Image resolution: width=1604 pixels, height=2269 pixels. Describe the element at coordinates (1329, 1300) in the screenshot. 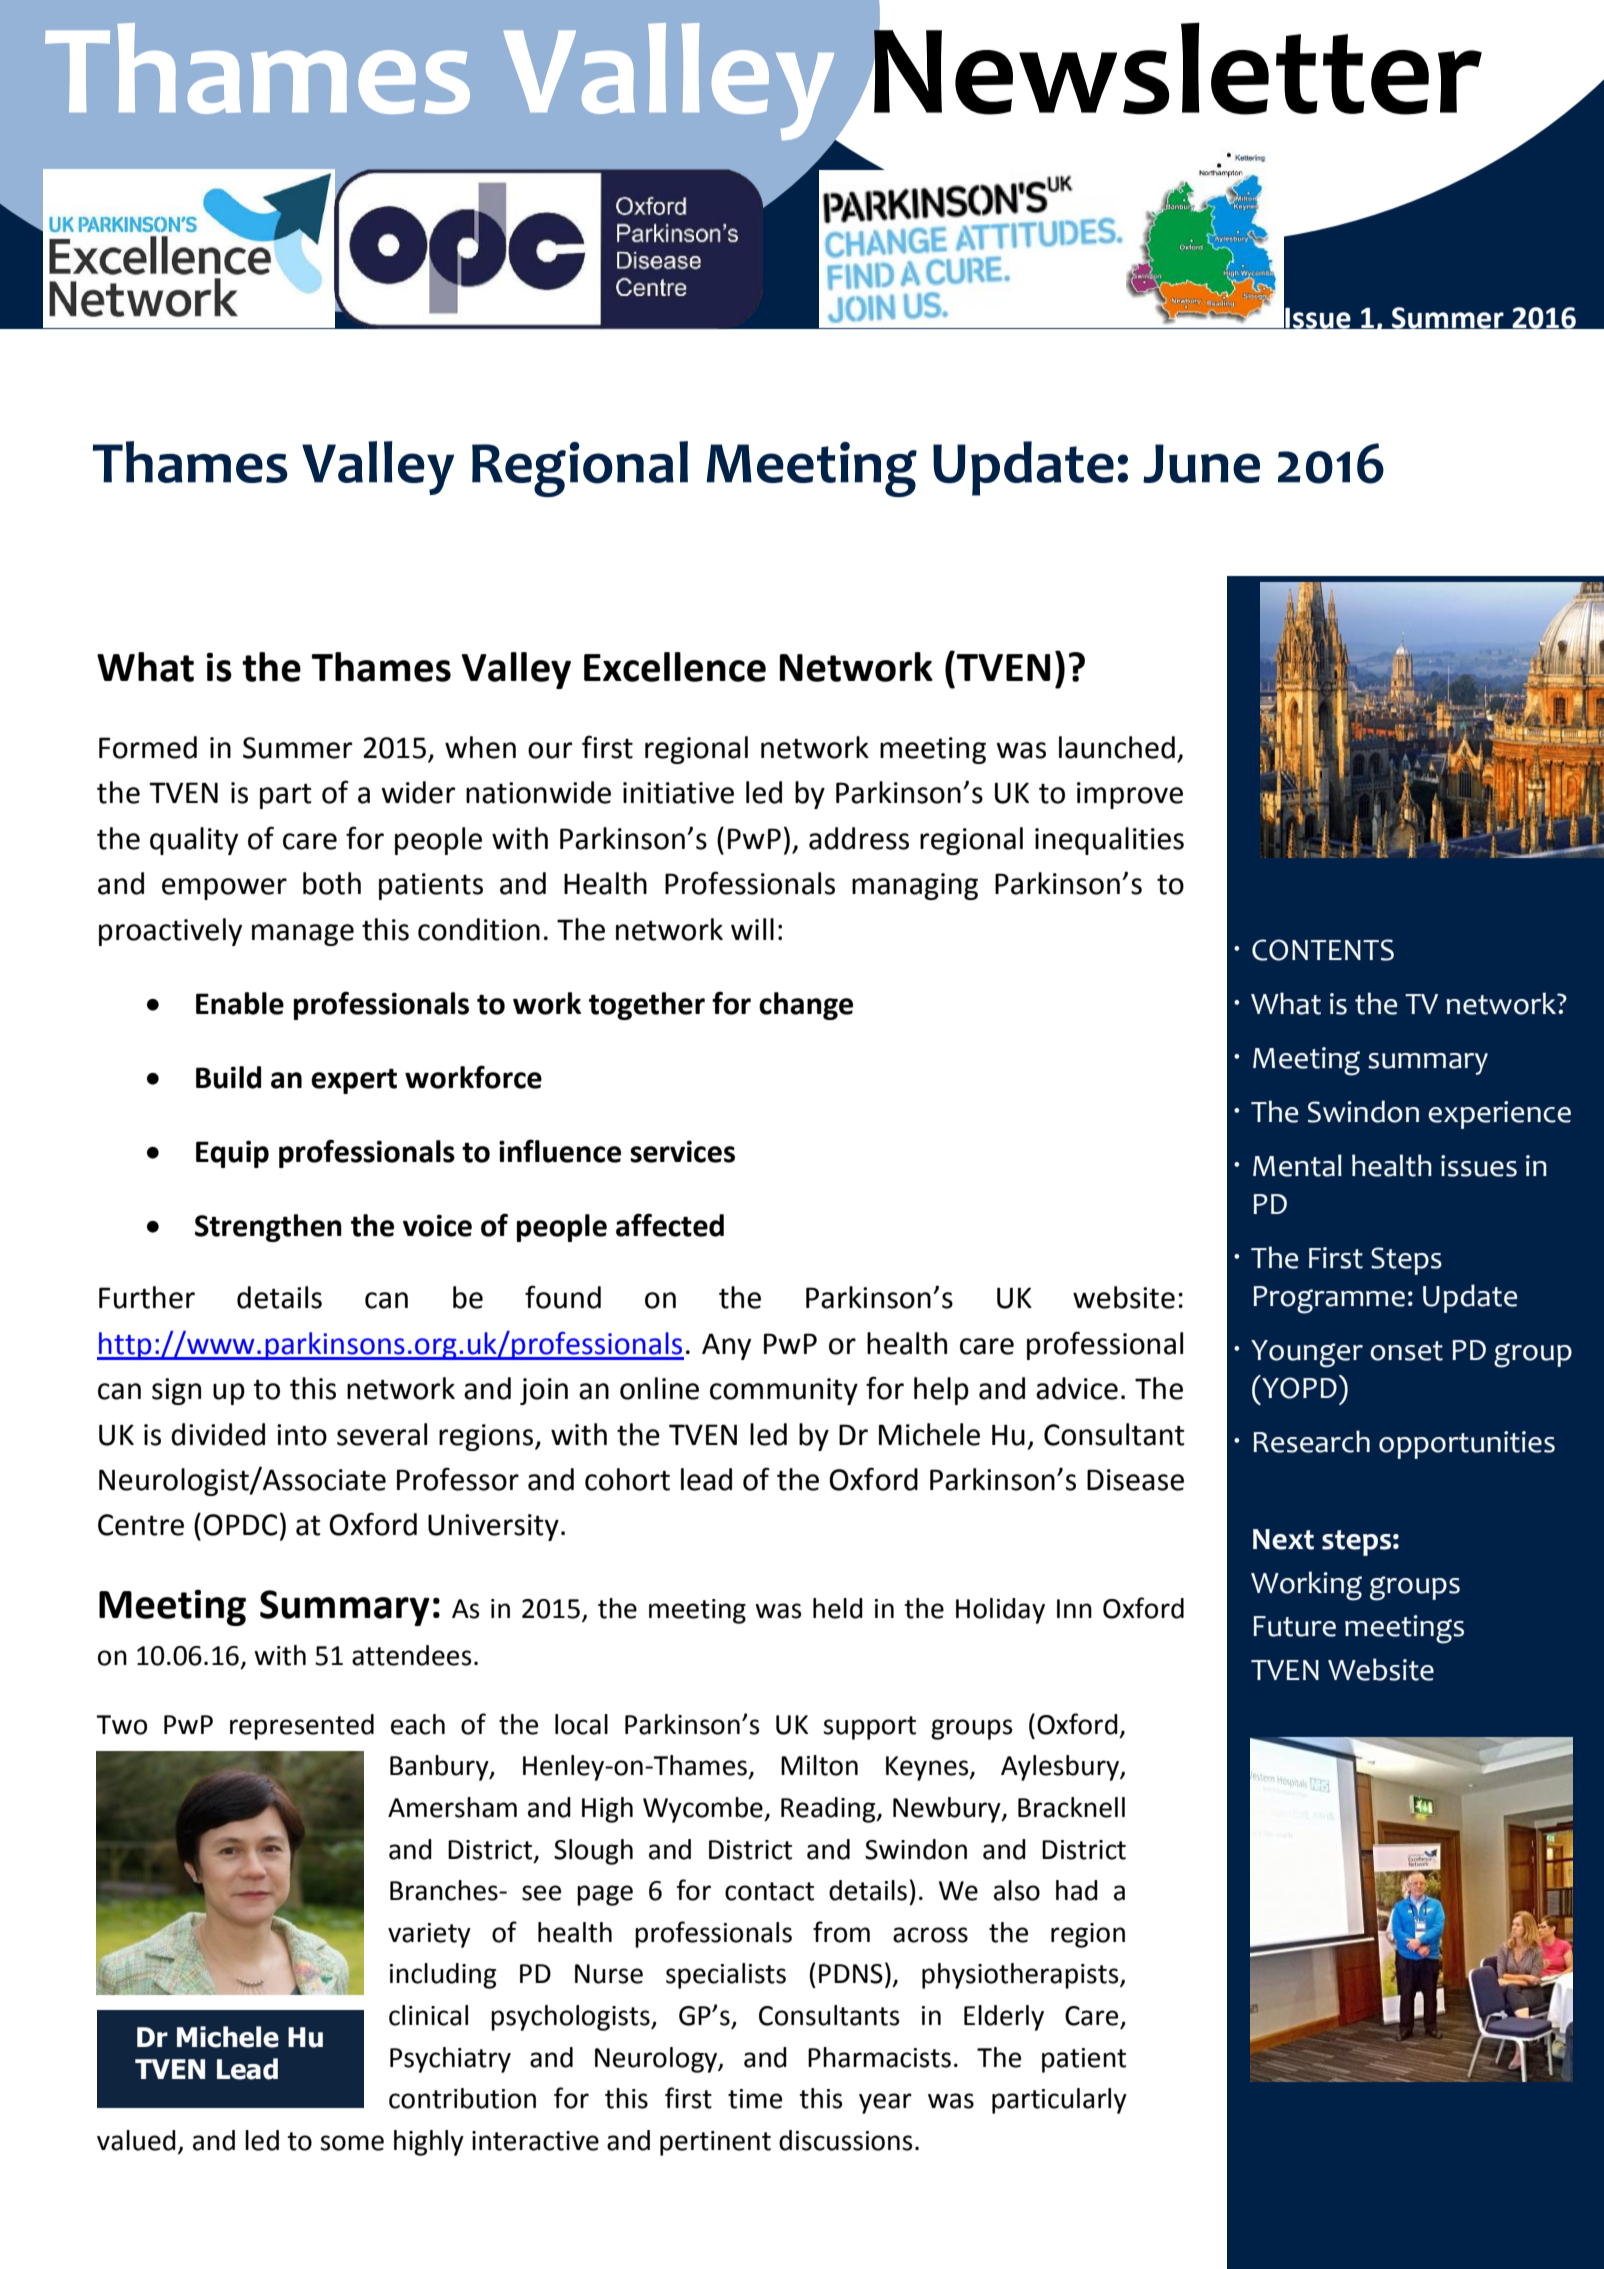

I see `Programme` at that location.
